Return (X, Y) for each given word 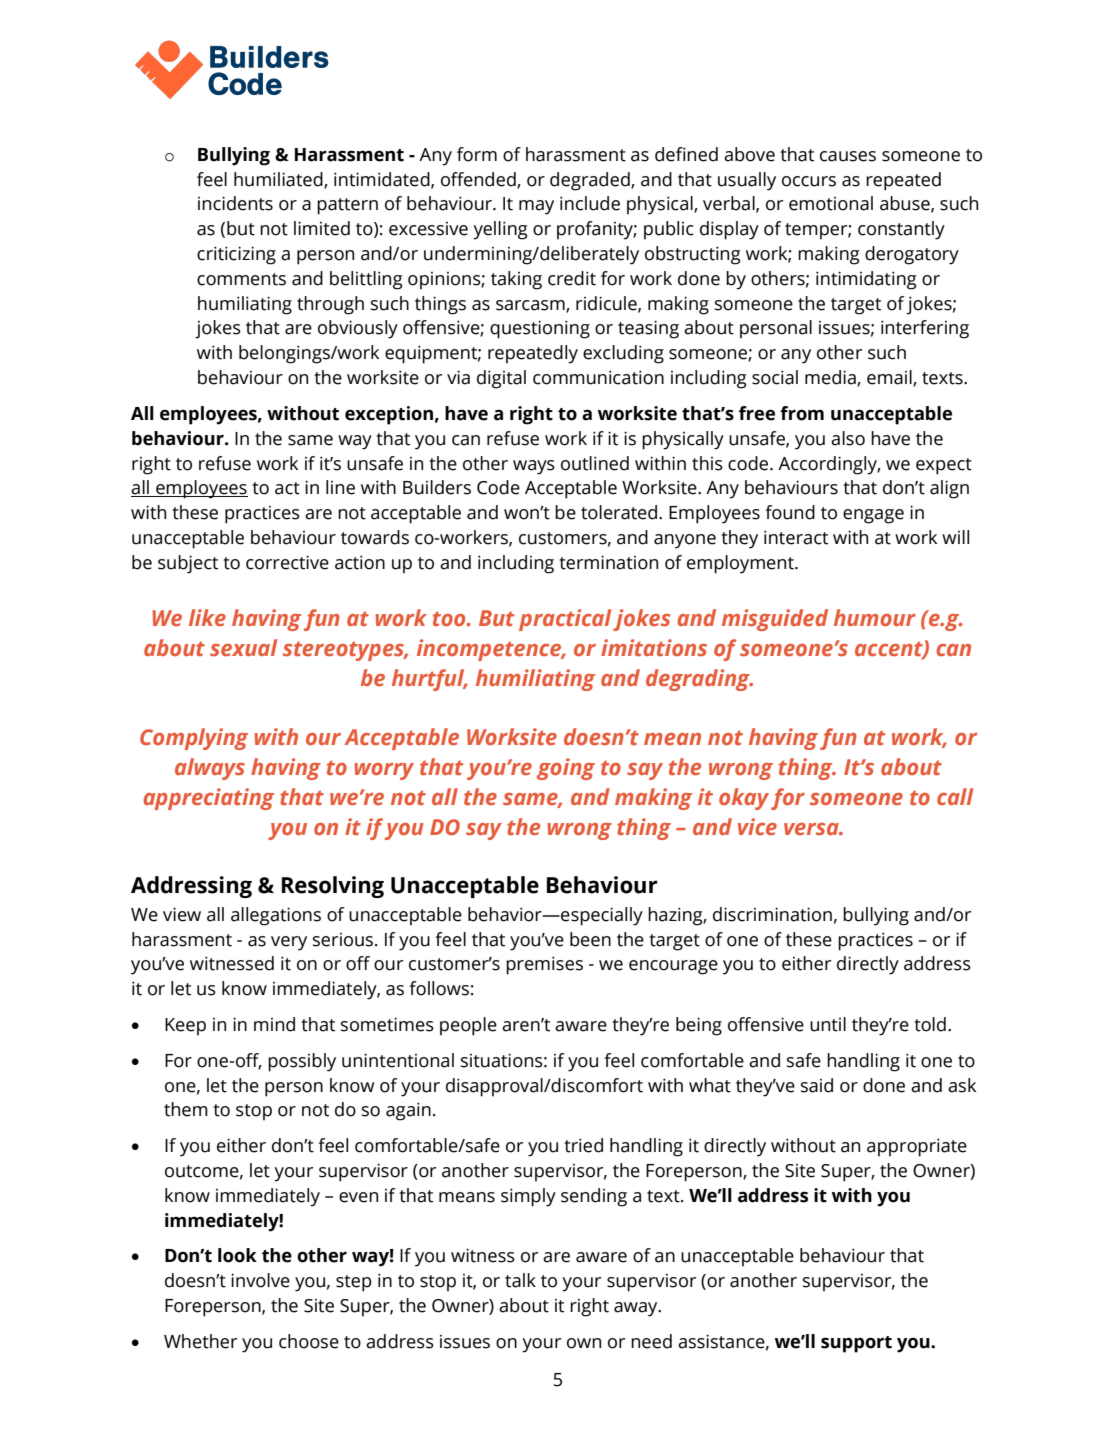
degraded (591, 181)
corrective (287, 562)
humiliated (279, 180)
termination (608, 562)
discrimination (772, 914)
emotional (831, 203)
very (289, 943)
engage (873, 516)
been (590, 939)
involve (260, 1280)
